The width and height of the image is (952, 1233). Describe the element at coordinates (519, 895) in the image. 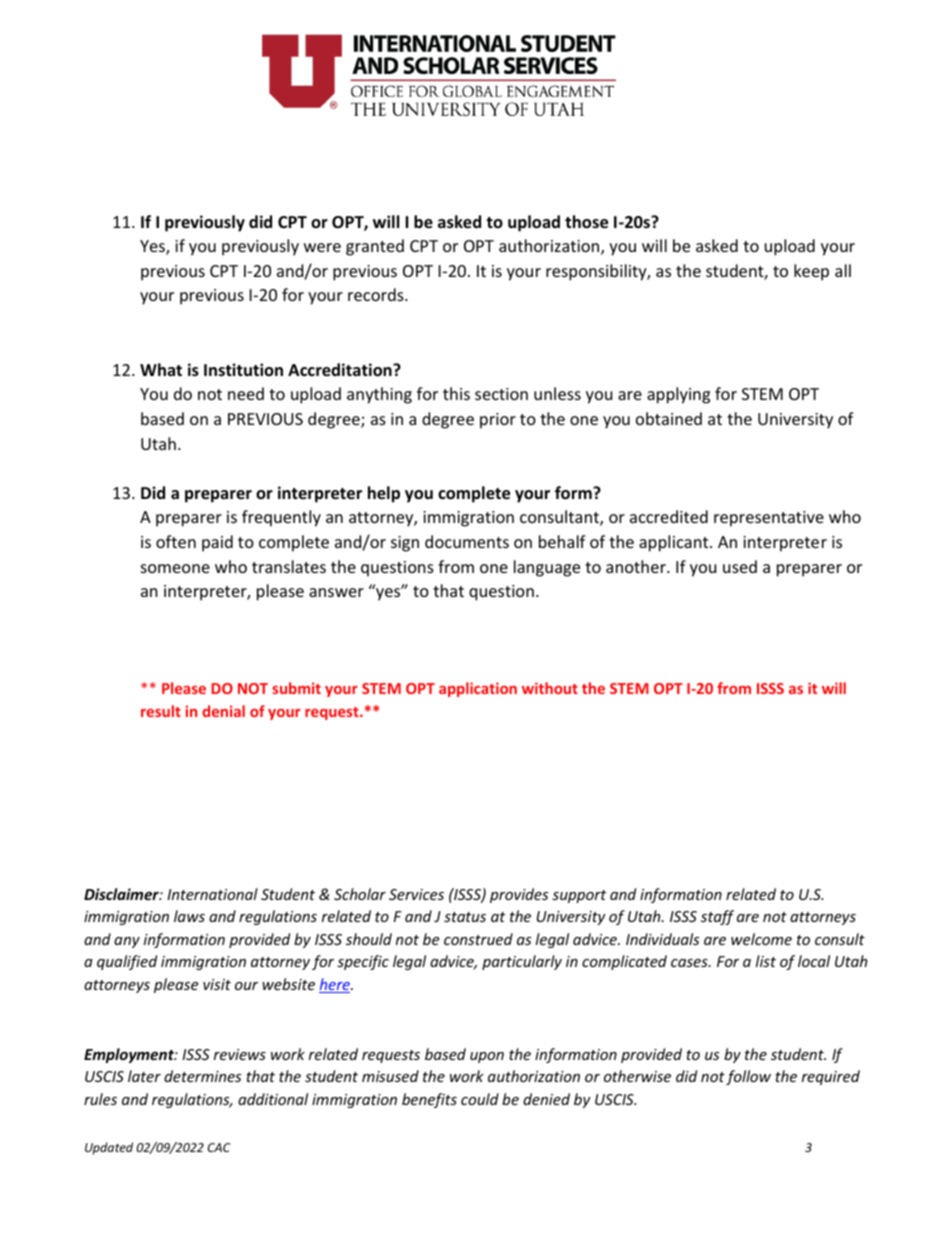

I see `provides` at that location.
